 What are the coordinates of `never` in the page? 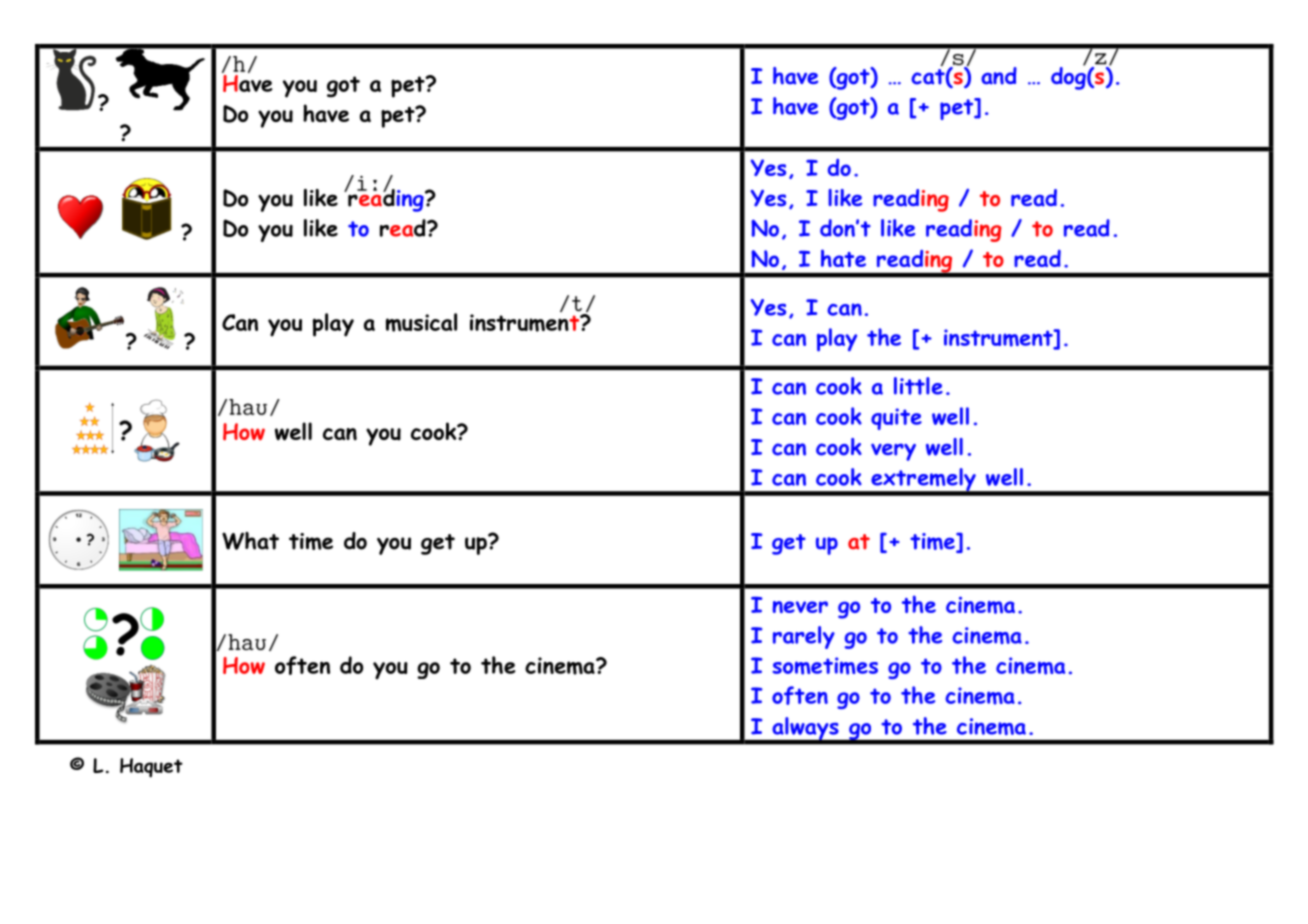 It's located at (800, 607).
